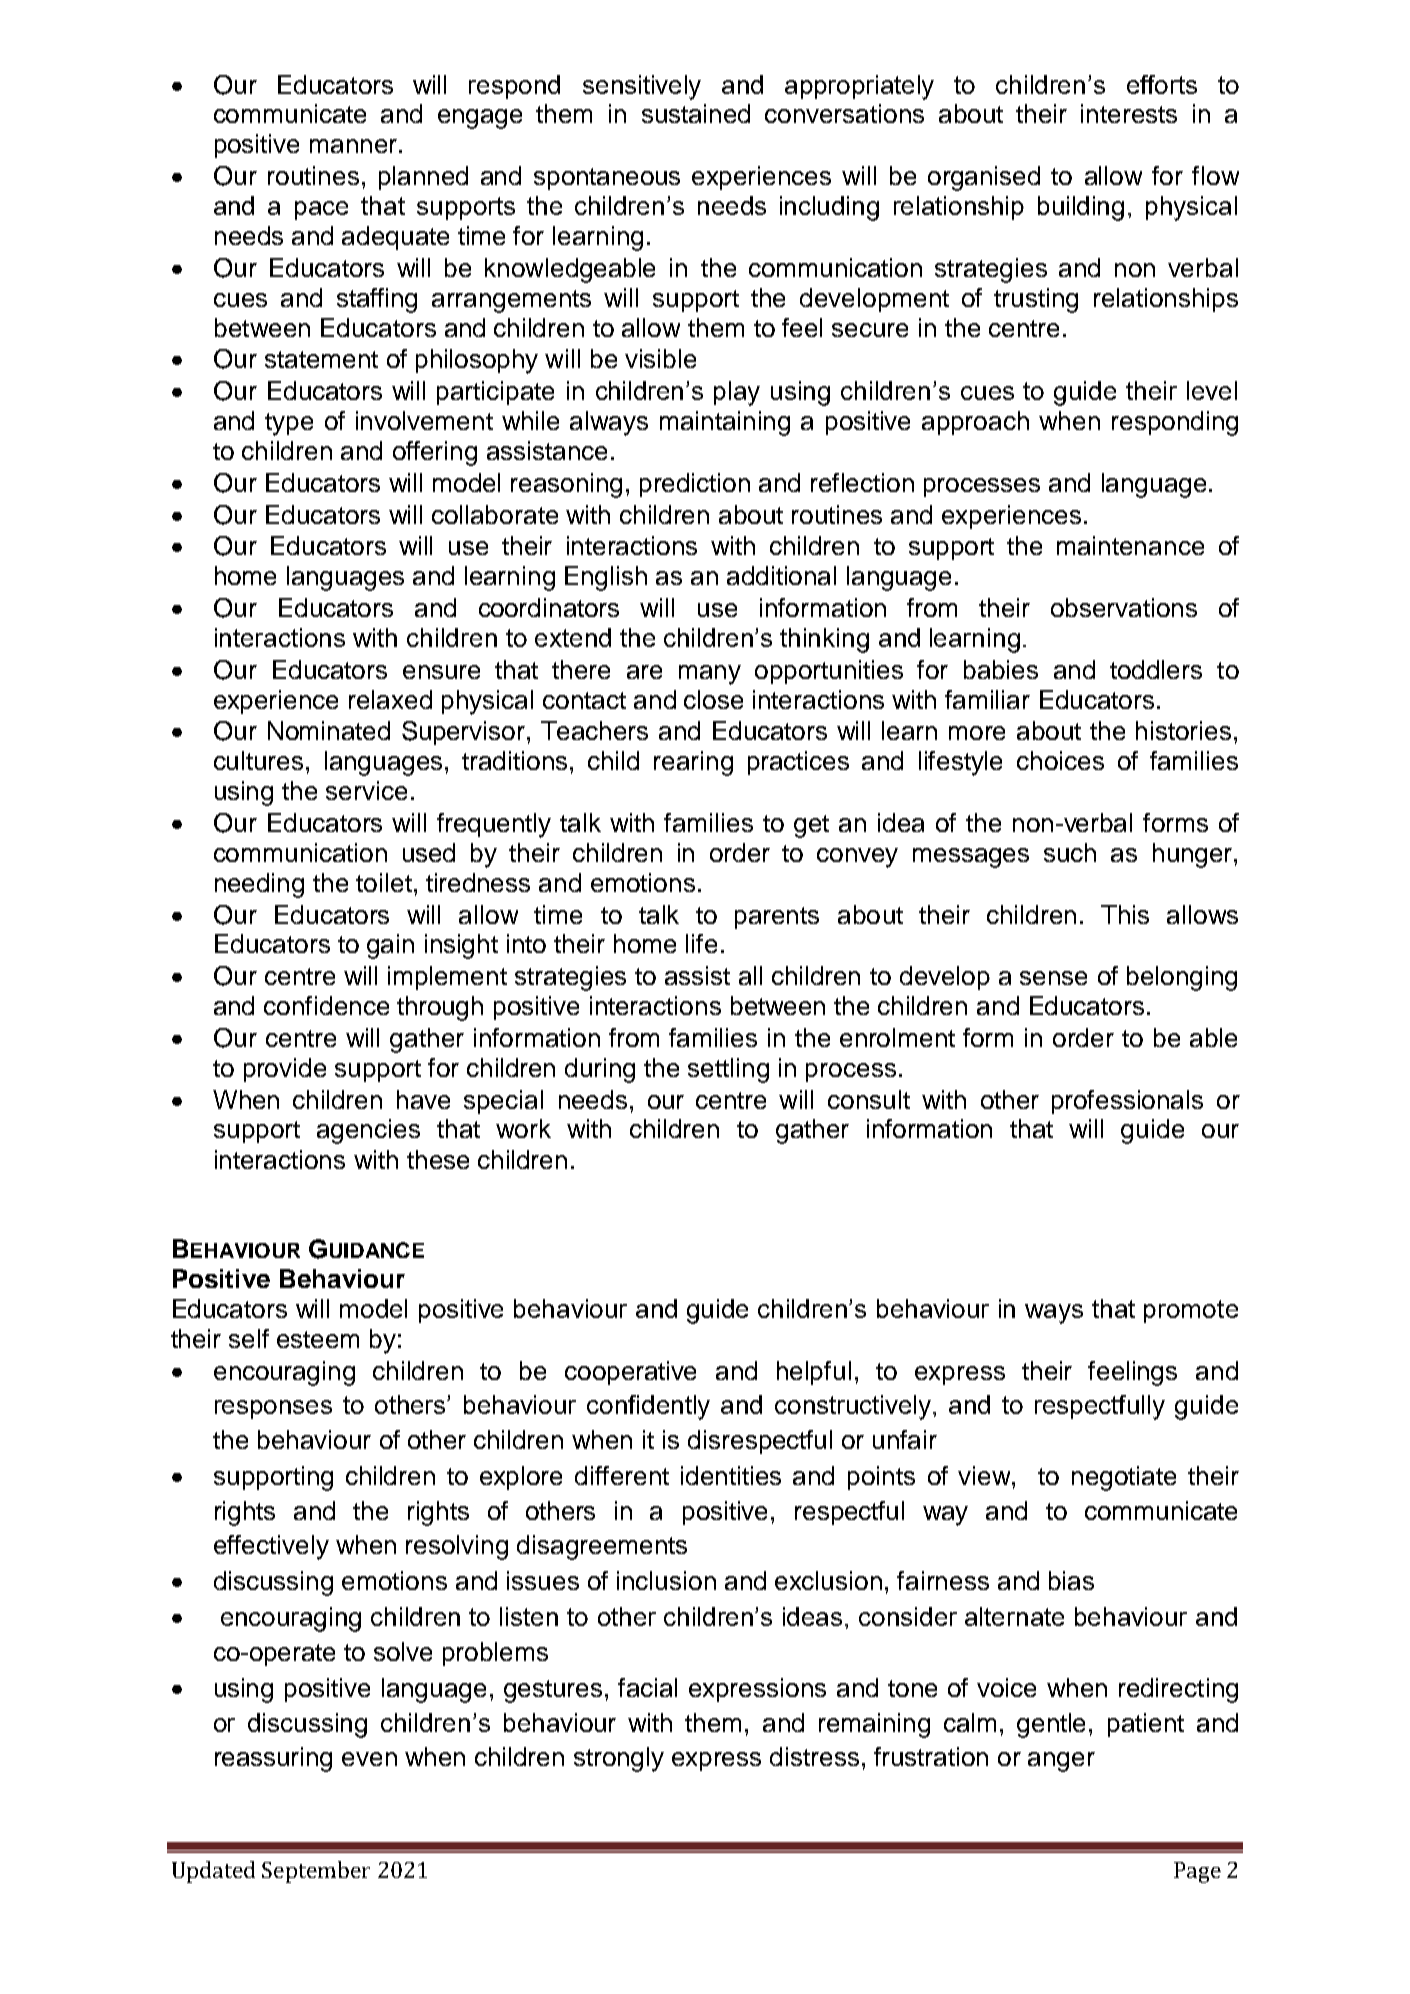  I want to click on offering, so click(435, 453).
